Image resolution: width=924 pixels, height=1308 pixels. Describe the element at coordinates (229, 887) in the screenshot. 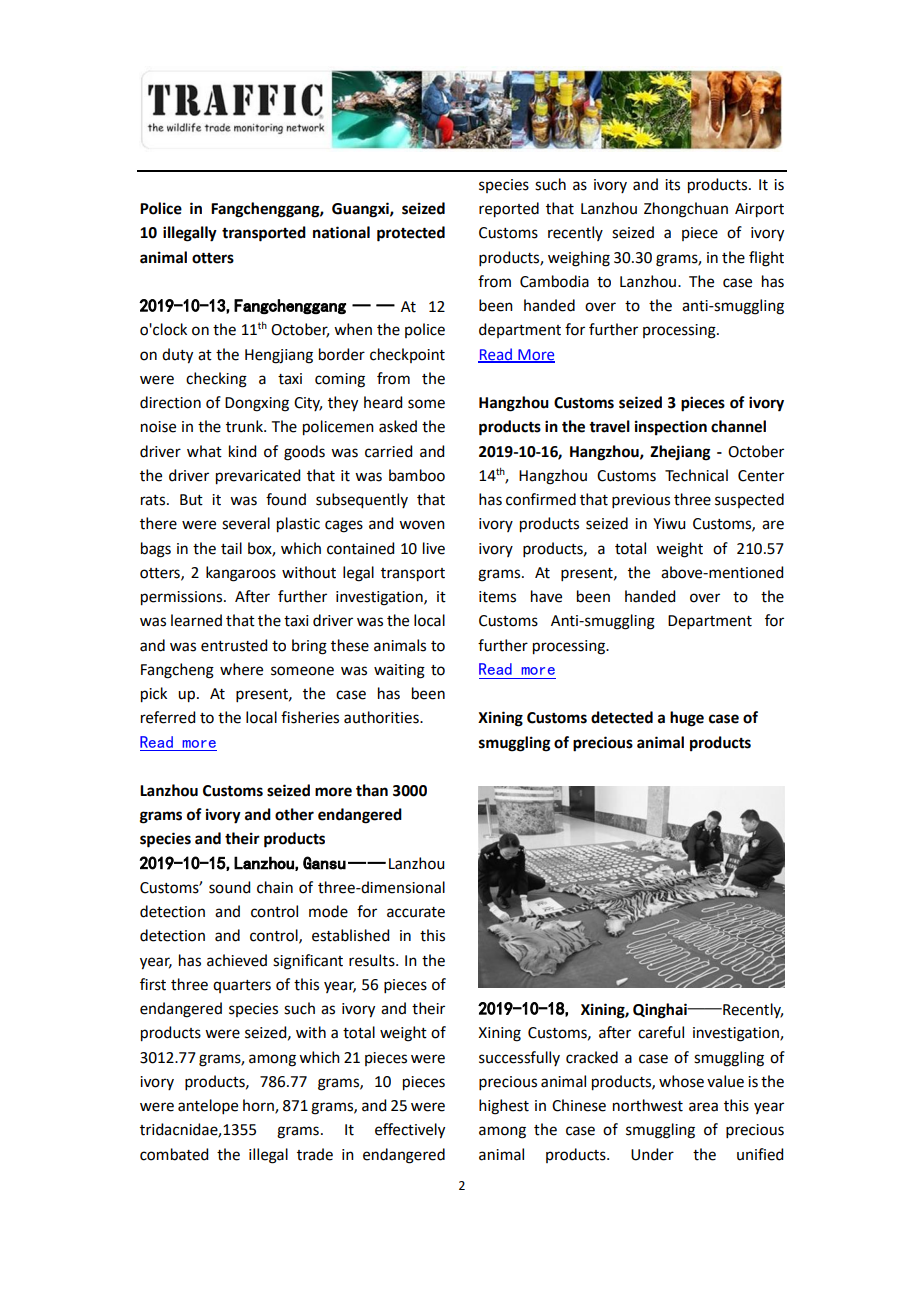

I see `sound` at that location.
